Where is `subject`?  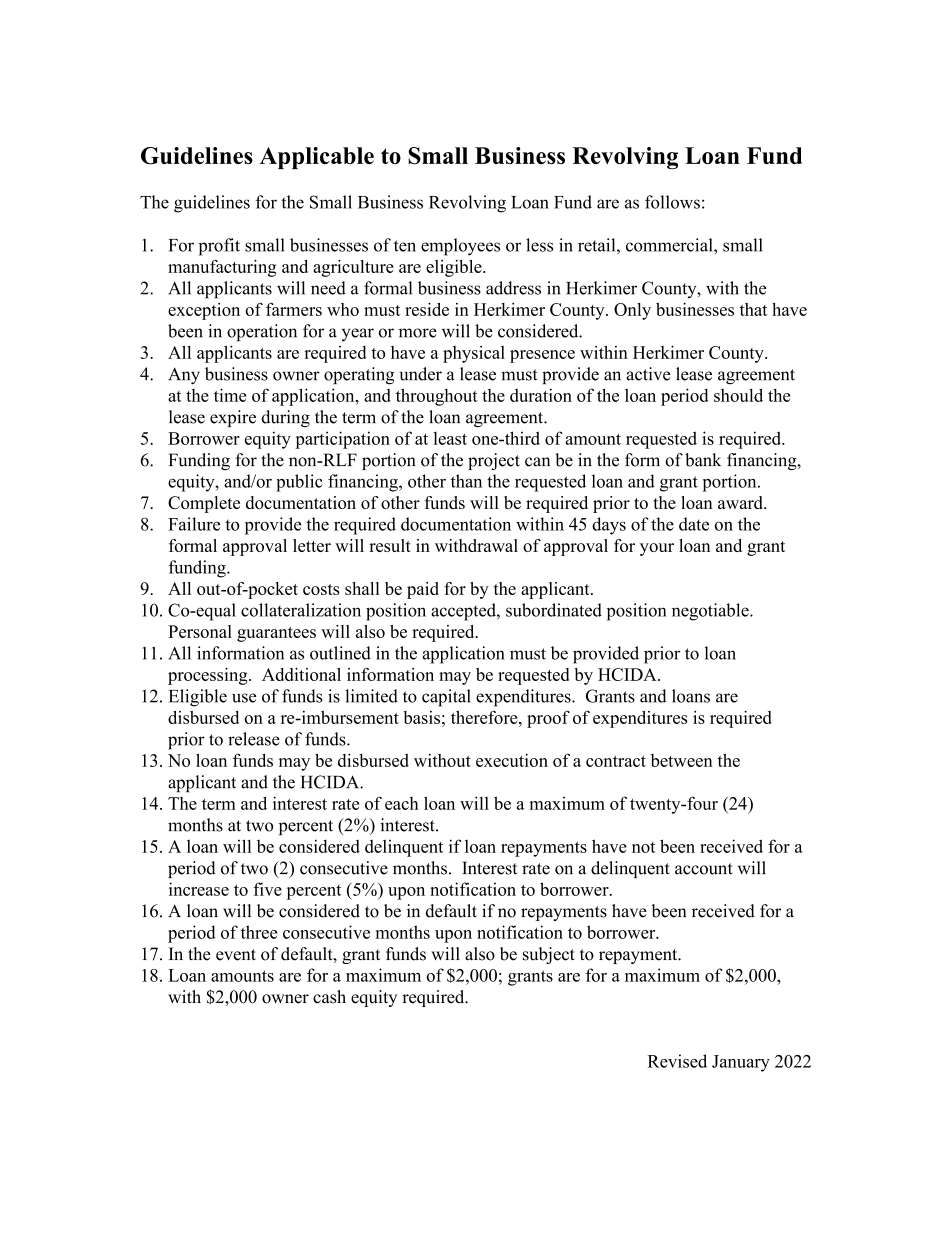 subject is located at coordinates (549, 955).
